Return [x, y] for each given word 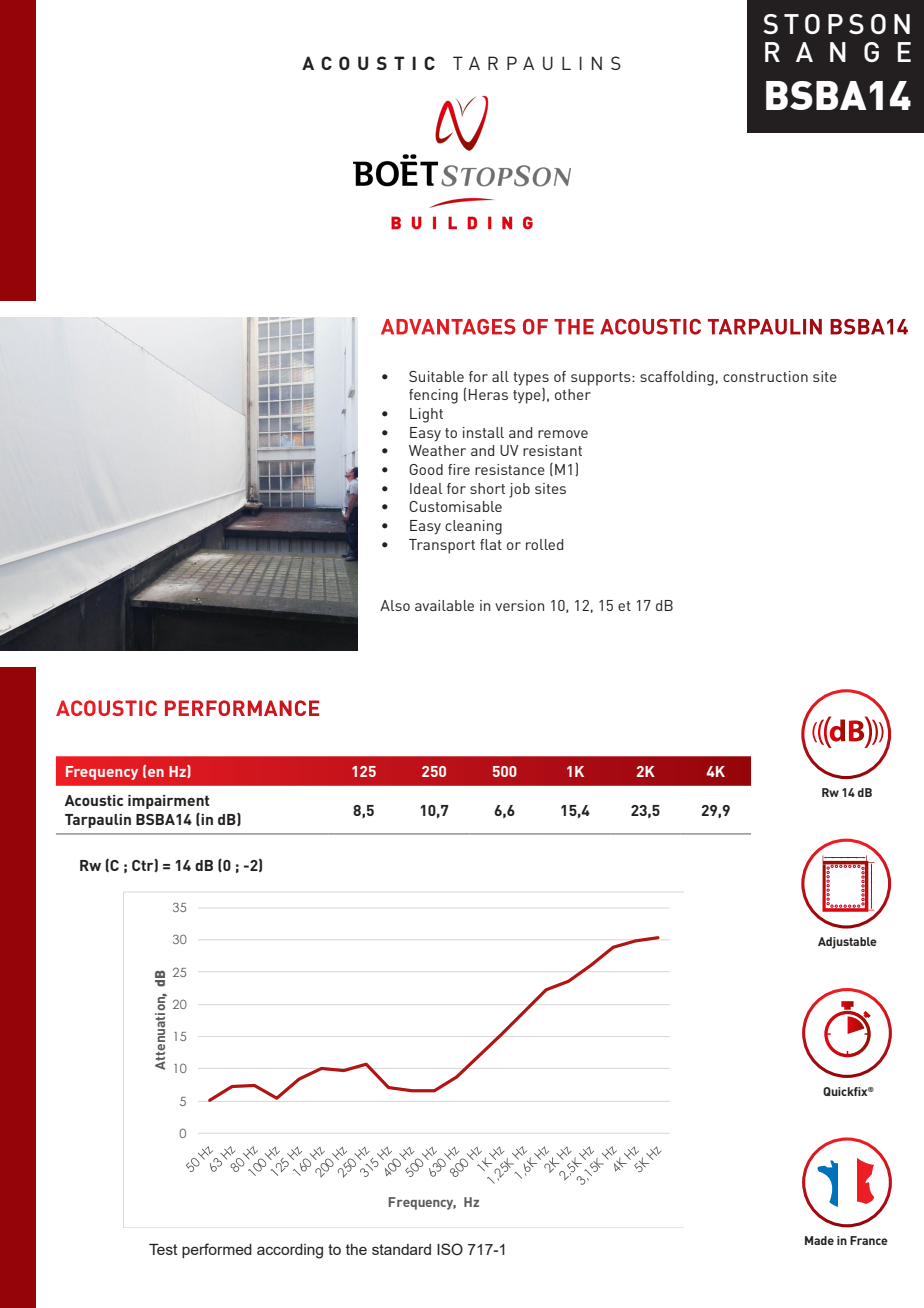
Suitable [436, 376]
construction [765, 376]
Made [819, 1240]
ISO [450, 1249]
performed [217, 1250]
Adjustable [847, 943]
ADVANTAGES [448, 327]
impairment [169, 802]
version [519, 605]
